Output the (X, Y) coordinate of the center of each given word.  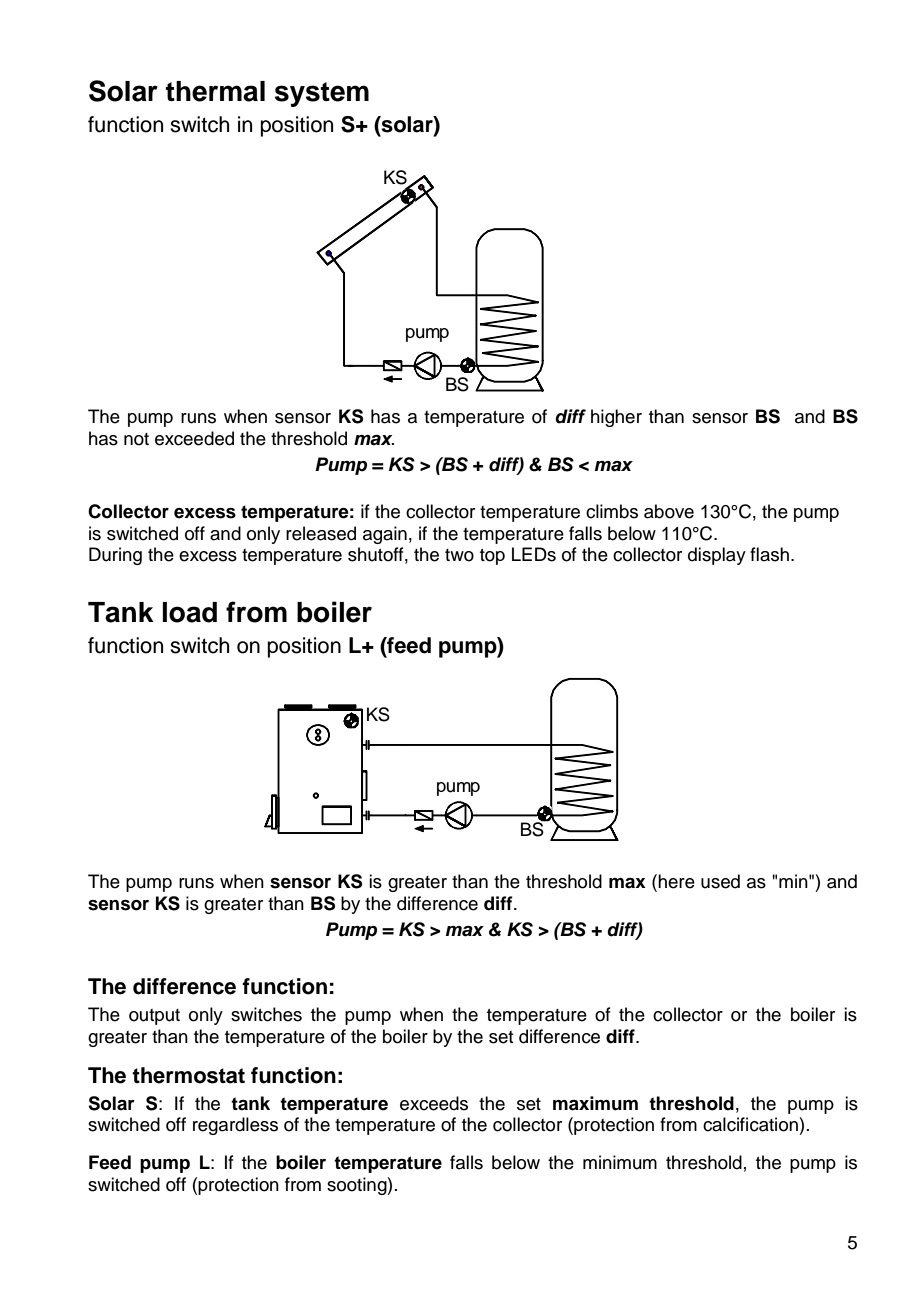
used (720, 881)
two (459, 555)
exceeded (194, 438)
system (322, 94)
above (669, 511)
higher (616, 418)
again (385, 535)
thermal (215, 91)
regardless (235, 1126)
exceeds (434, 1103)
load (190, 612)
